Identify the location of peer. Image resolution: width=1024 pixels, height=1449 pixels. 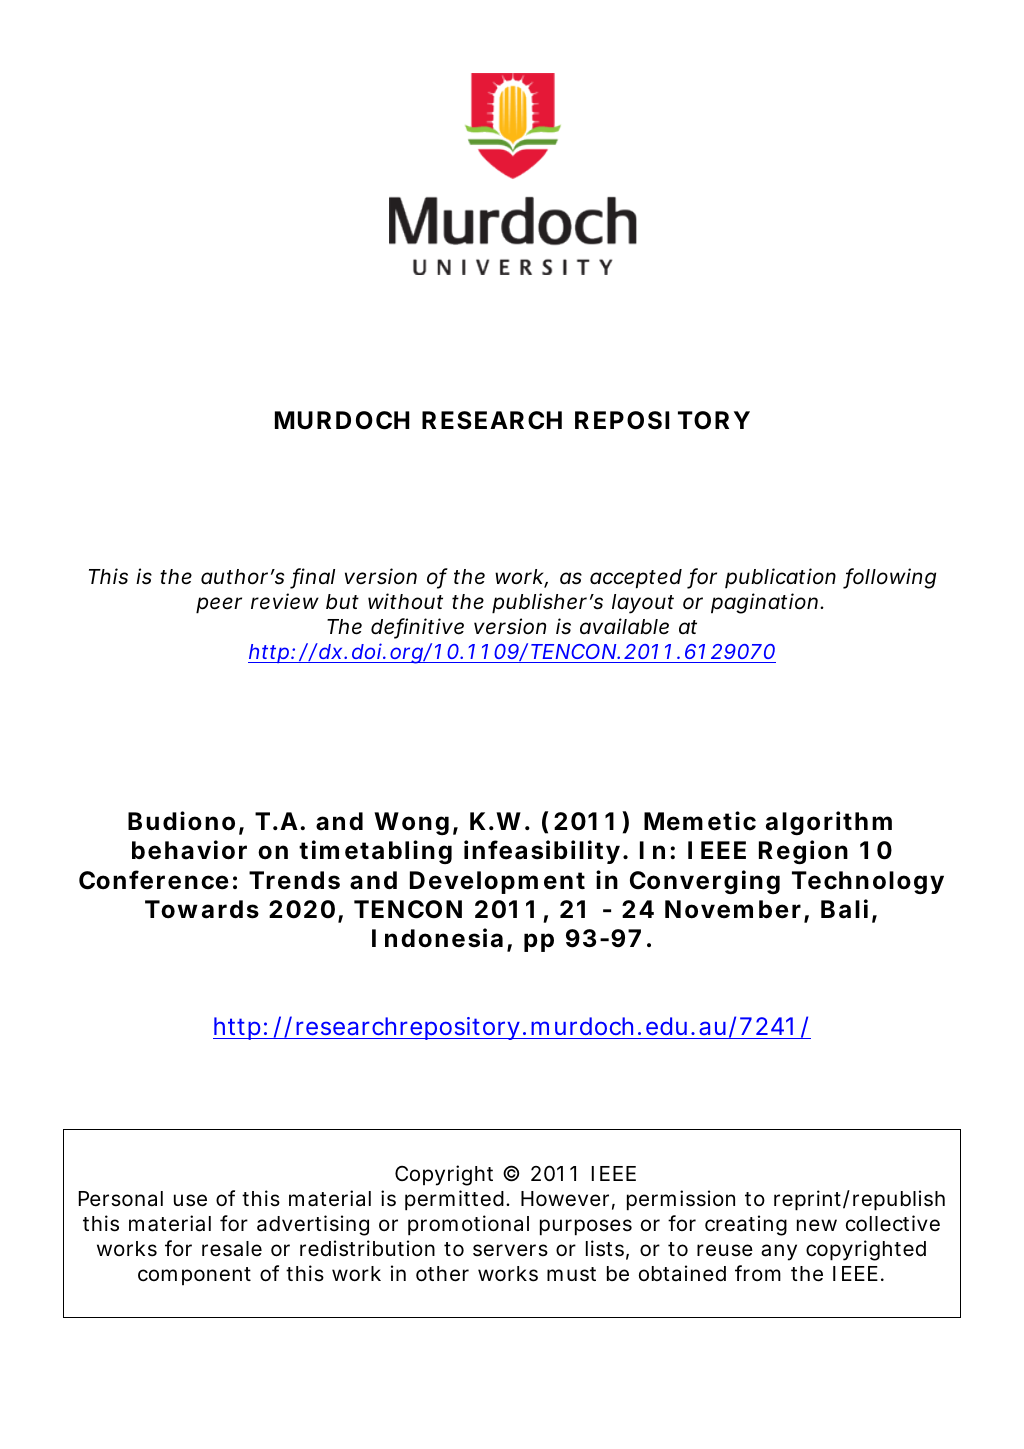
(219, 605).
